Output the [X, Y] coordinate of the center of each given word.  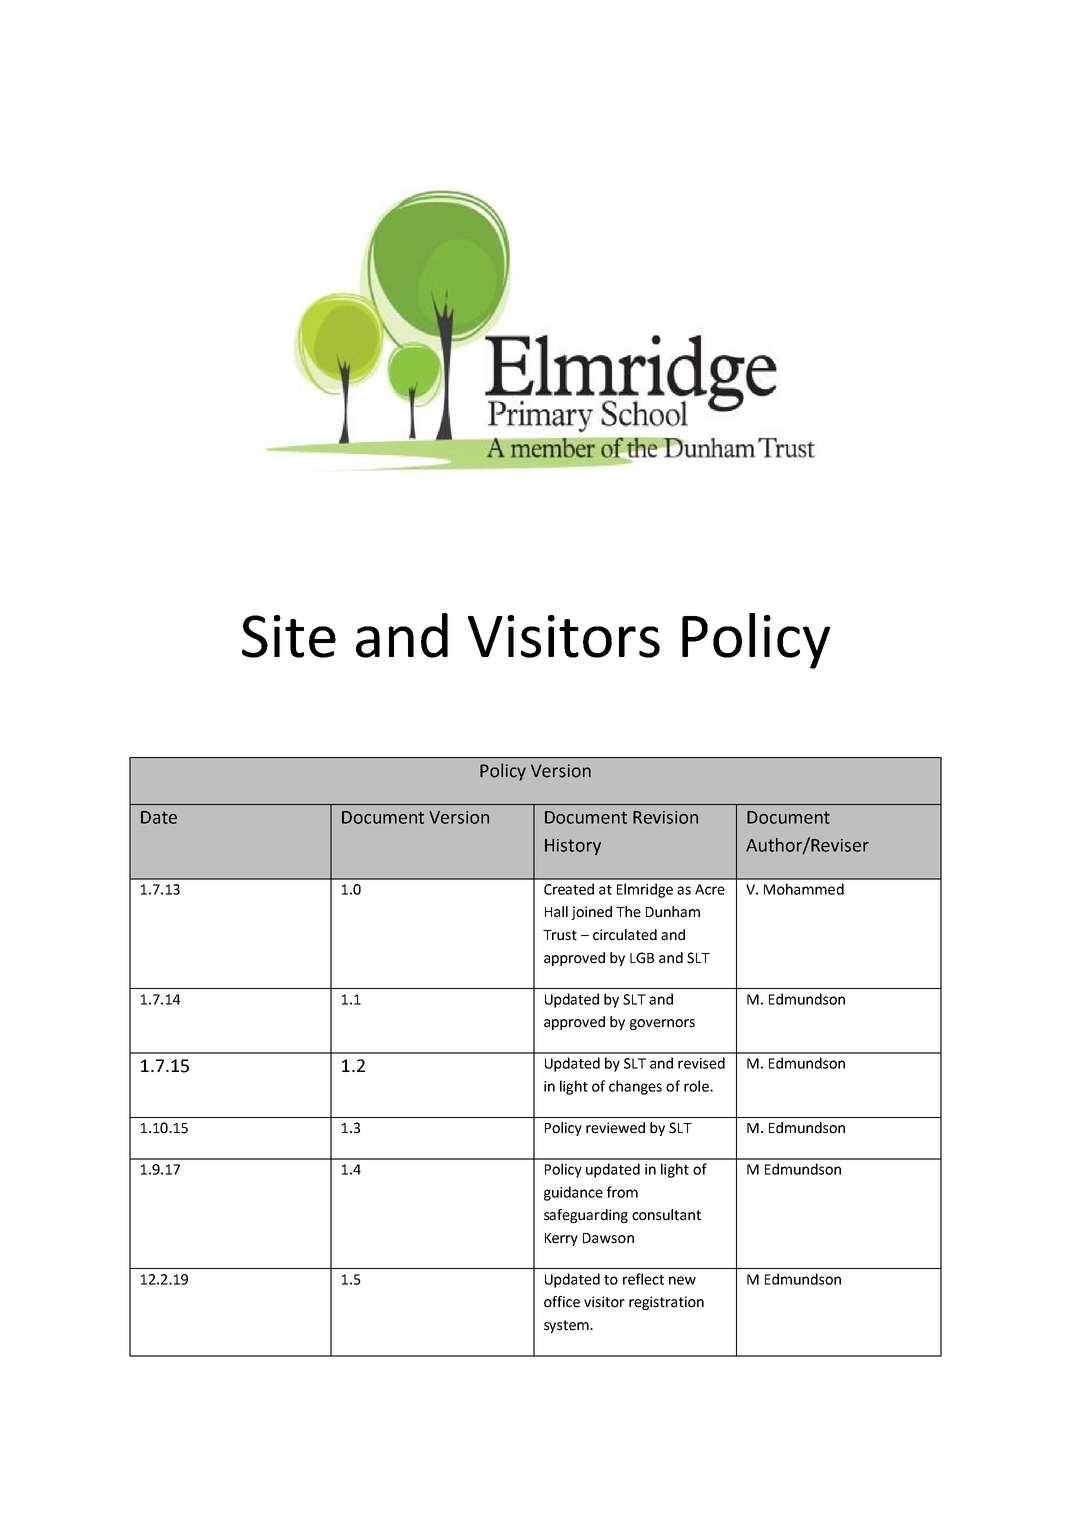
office [562, 1302]
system [567, 1326]
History [573, 847]
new [682, 1280]
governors [662, 1024]
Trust [560, 935]
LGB [642, 958]
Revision [665, 817]
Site [289, 636]
